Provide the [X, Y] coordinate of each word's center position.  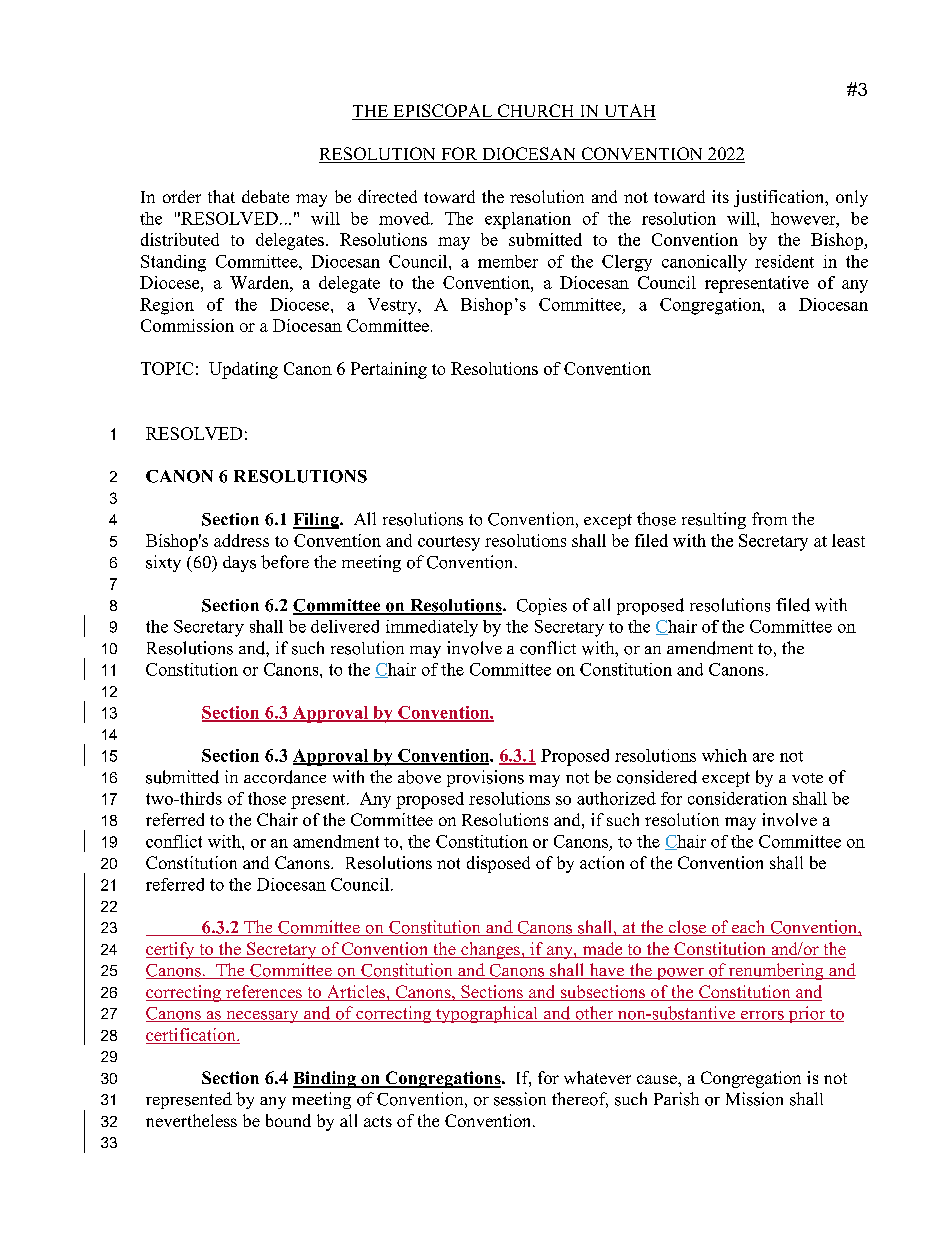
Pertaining [389, 370]
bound [288, 1120]
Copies [542, 606]
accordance [285, 777]
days [239, 564]
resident [784, 261]
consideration [737, 798]
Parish [676, 1099]
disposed [498, 864]
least [848, 540]
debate [265, 196]
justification [780, 198]
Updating [243, 370]
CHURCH [536, 112]
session [520, 1099]
